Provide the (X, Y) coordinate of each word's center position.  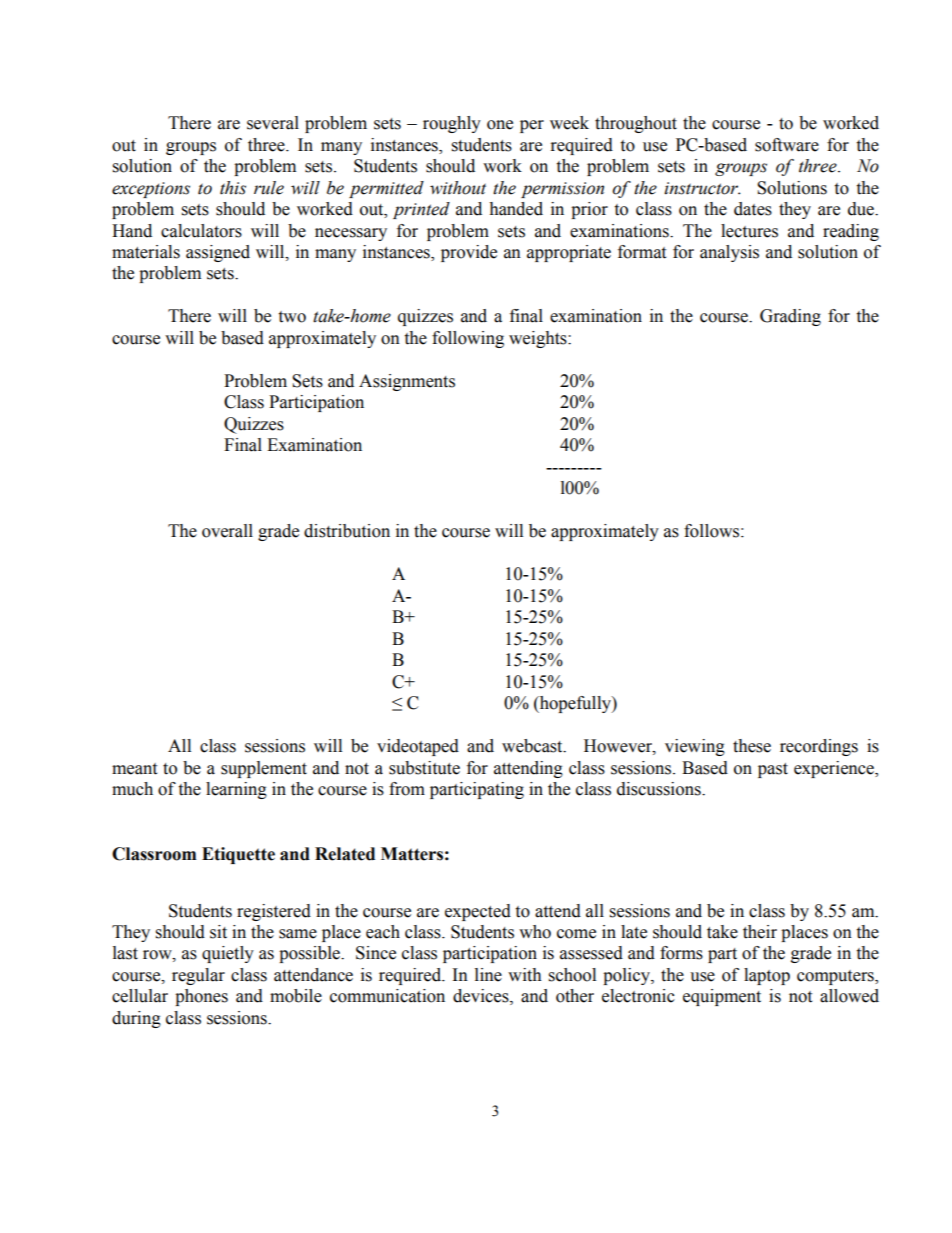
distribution (347, 531)
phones (201, 997)
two (292, 317)
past (773, 770)
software (787, 145)
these (752, 746)
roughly (452, 124)
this (233, 188)
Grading (790, 317)
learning (236, 790)
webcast (533, 746)
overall (227, 531)
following (468, 339)
